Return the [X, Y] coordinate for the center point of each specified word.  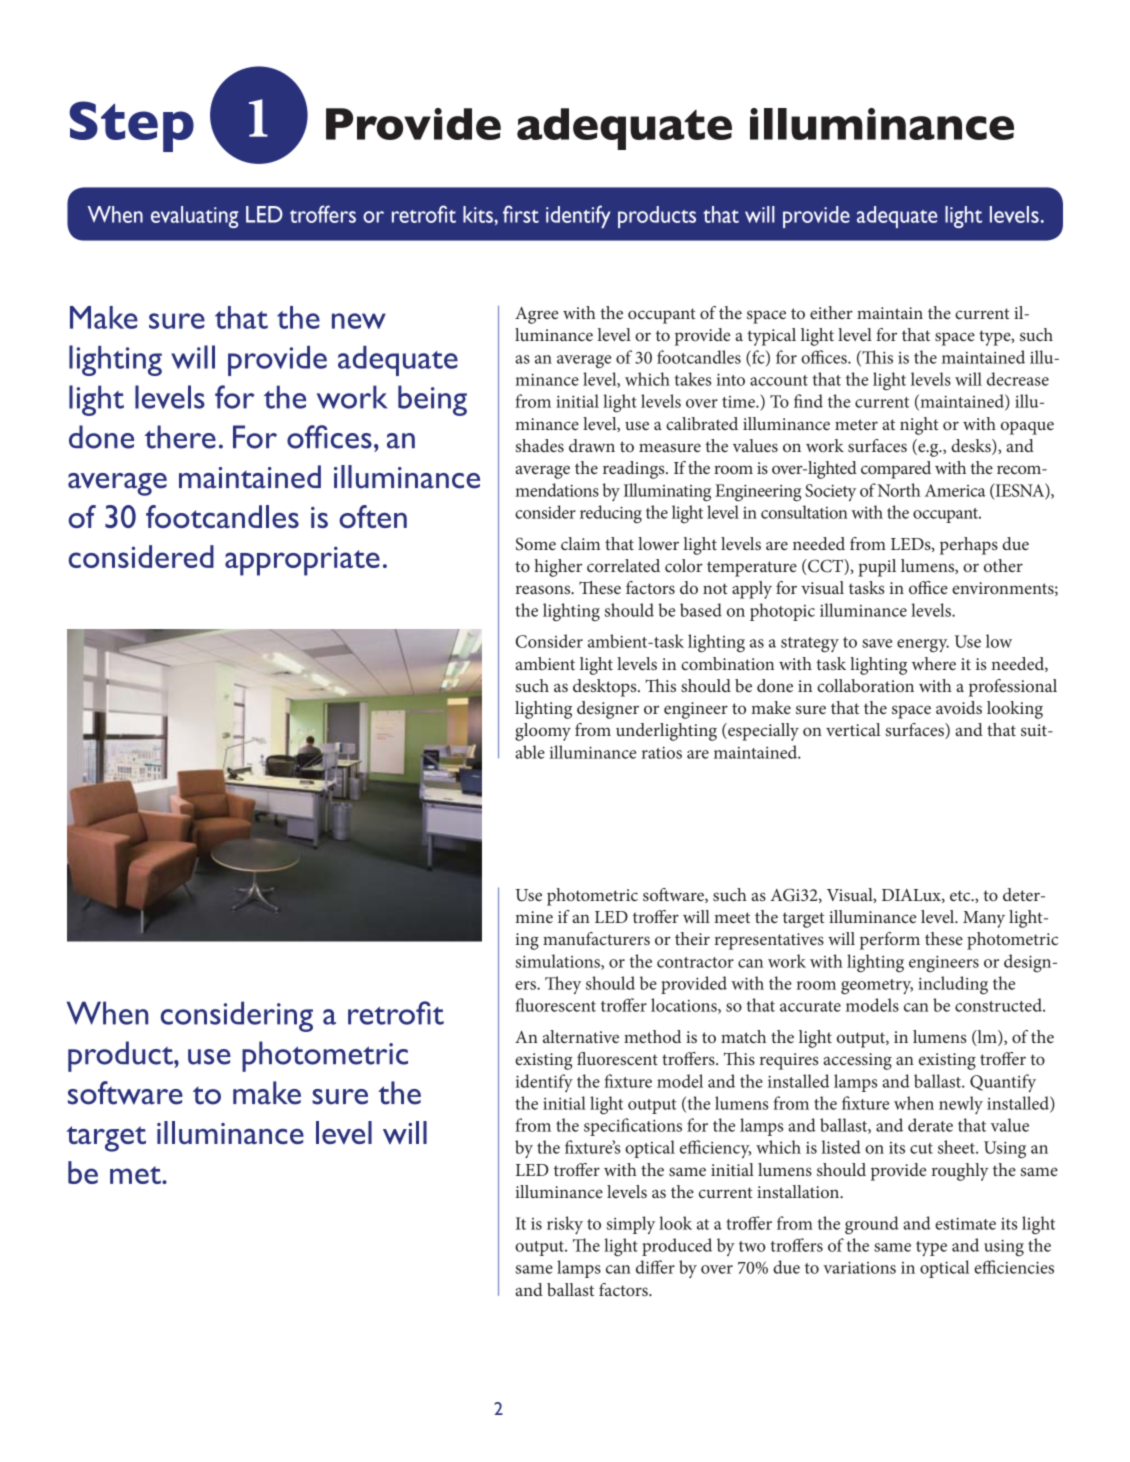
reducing [611, 514]
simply [630, 1225]
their [692, 938]
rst [527, 216]
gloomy [543, 732]
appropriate [302, 561]
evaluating [194, 217]
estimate [965, 1223]
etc [961, 896]
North [899, 490]
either [831, 312]
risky [565, 1225]
